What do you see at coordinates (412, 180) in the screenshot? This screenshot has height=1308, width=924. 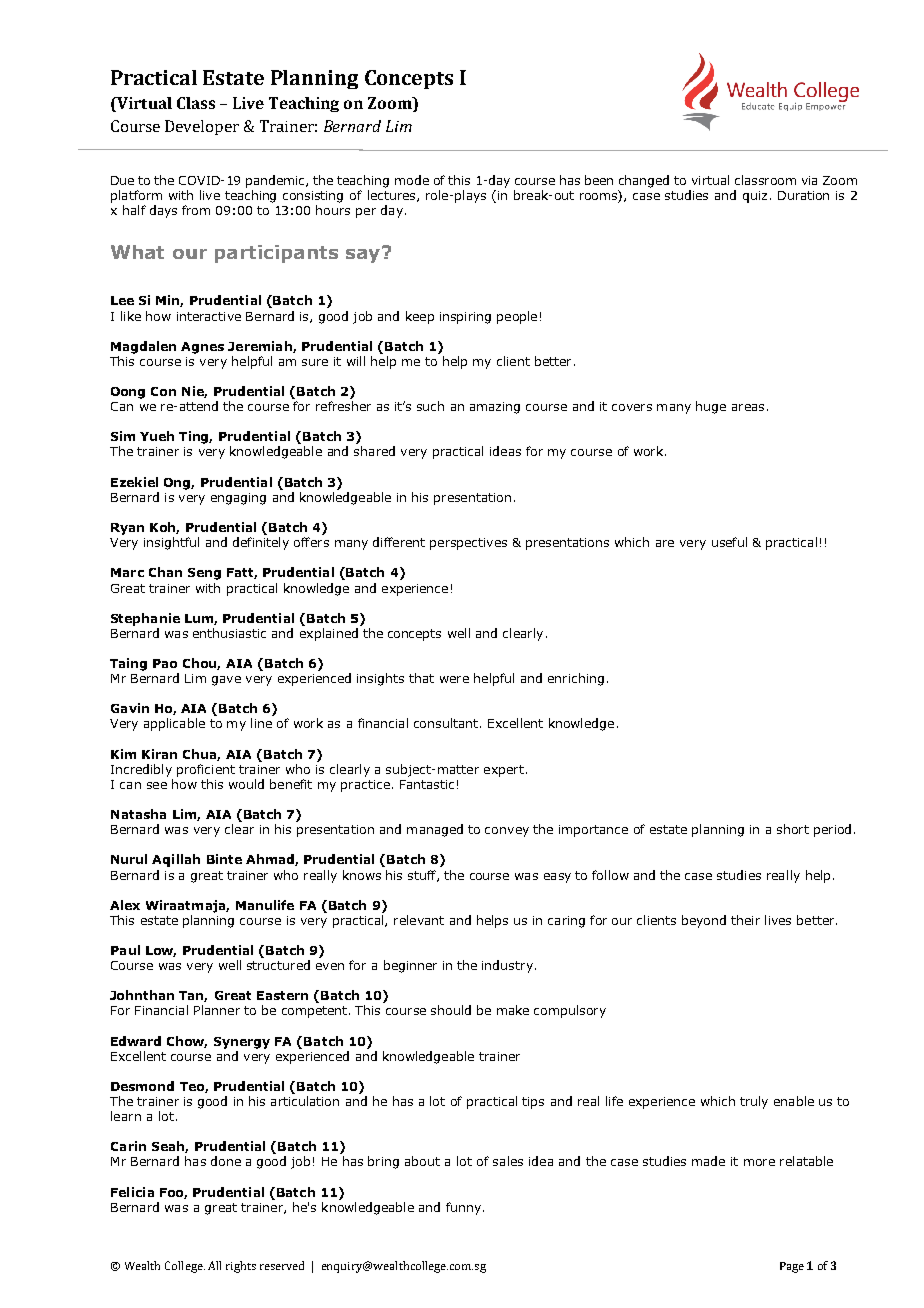 I see `mode` at bounding box center [412, 180].
